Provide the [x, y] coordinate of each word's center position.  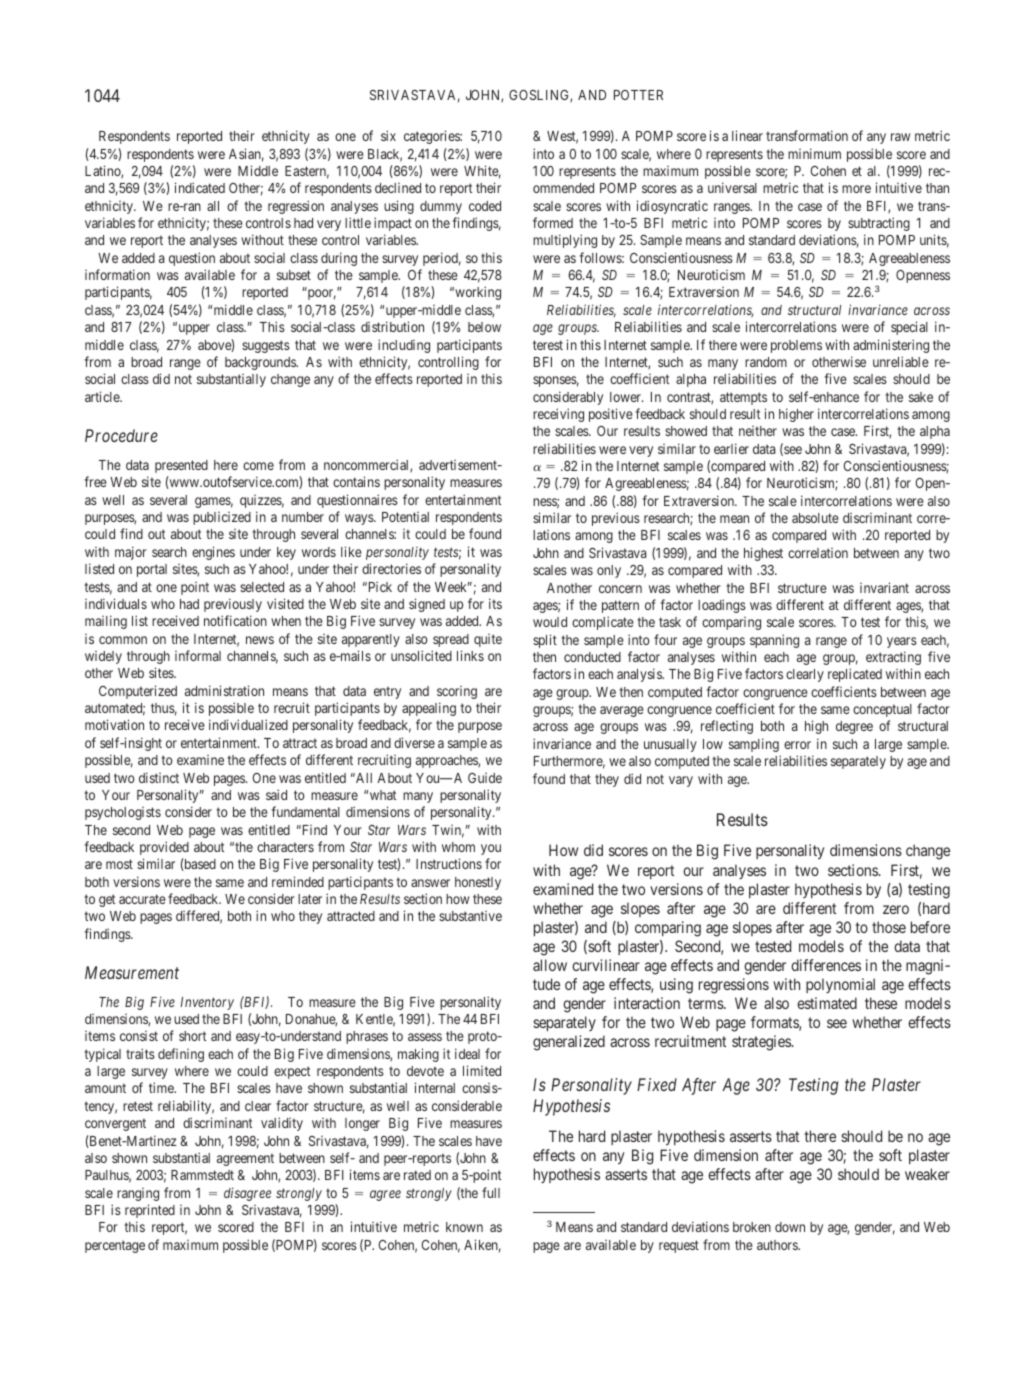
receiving [558, 415]
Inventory [207, 1003]
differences [826, 965]
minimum [814, 153]
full [491, 1192]
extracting [893, 658]
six [388, 135]
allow [550, 965]
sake [921, 397]
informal [198, 655]
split [545, 641]
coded [485, 206]
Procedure [121, 435]
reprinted [150, 1211]
